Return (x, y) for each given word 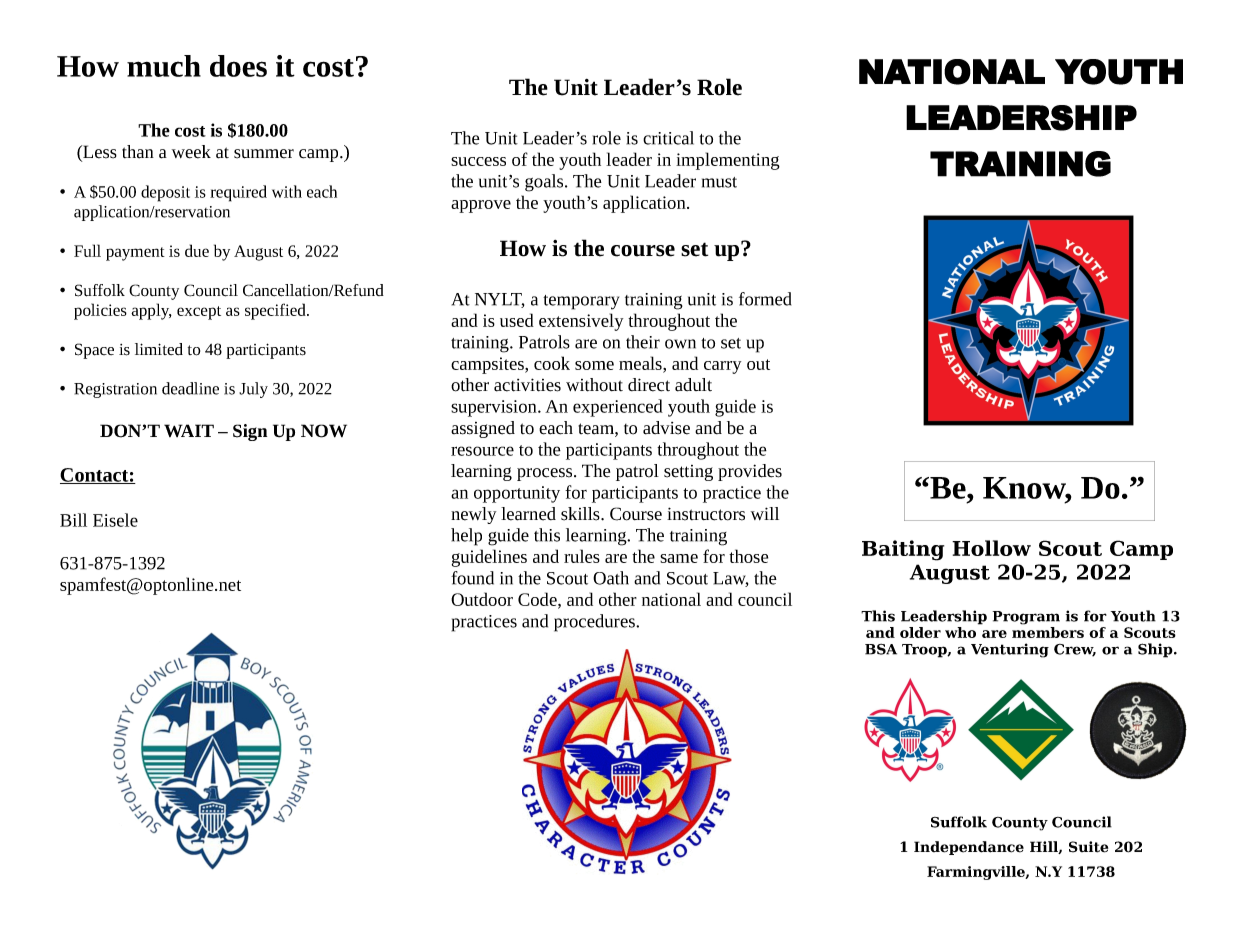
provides (750, 472)
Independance (969, 848)
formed (765, 299)
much (164, 66)
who (960, 632)
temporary (581, 302)
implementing (728, 161)
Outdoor (482, 599)
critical (668, 138)
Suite (1088, 847)
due (197, 250)
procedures (595, 623)
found (472, 578)
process (546, 474)
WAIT (189, 430)
